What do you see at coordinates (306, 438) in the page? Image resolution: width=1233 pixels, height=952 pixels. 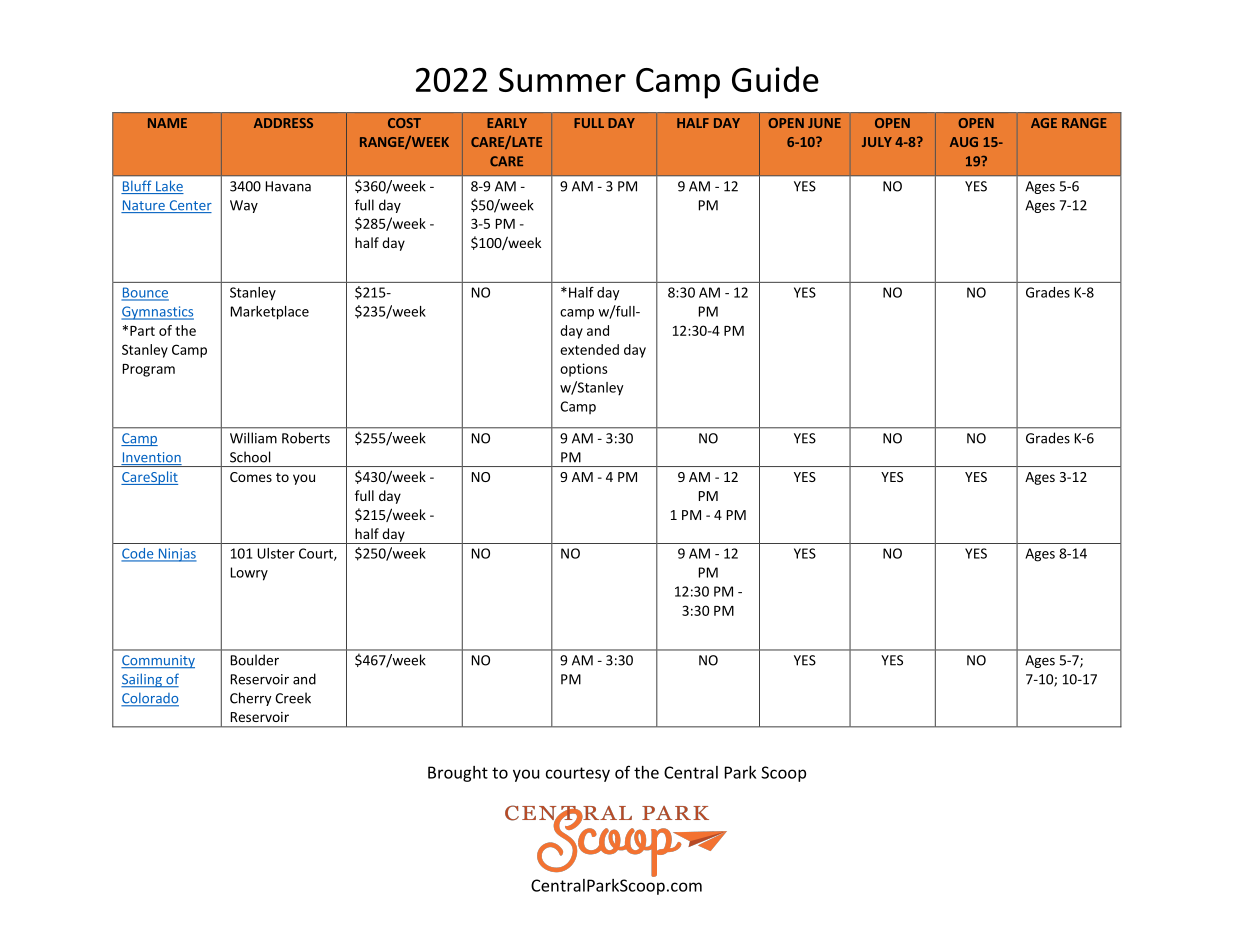 I see `Roberts` at bounding box center [306, 438].
